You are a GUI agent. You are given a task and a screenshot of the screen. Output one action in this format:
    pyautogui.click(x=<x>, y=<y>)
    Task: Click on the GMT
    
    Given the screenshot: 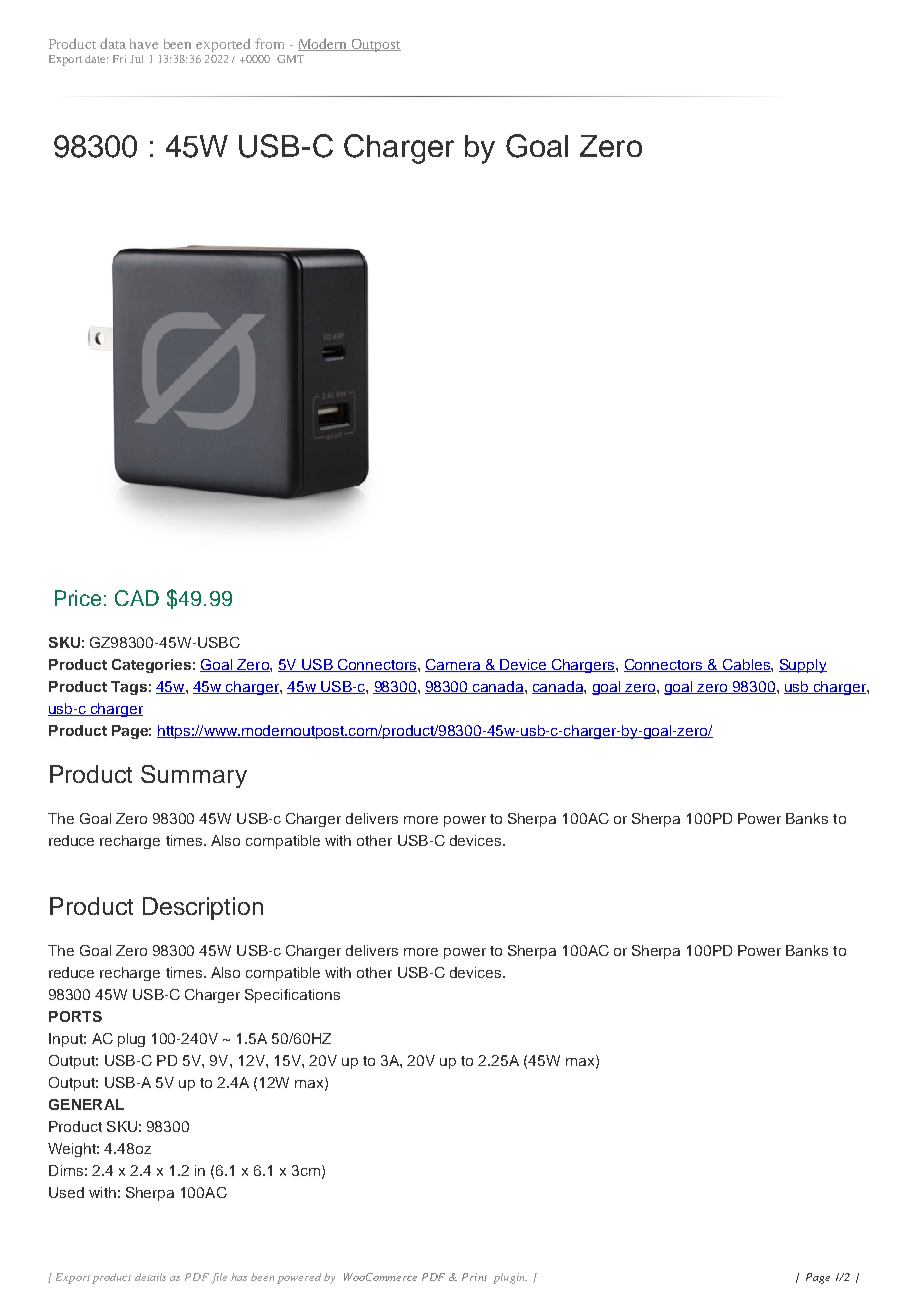 What is the action you would take?
    pyautogui.click(x=290, y=59)
